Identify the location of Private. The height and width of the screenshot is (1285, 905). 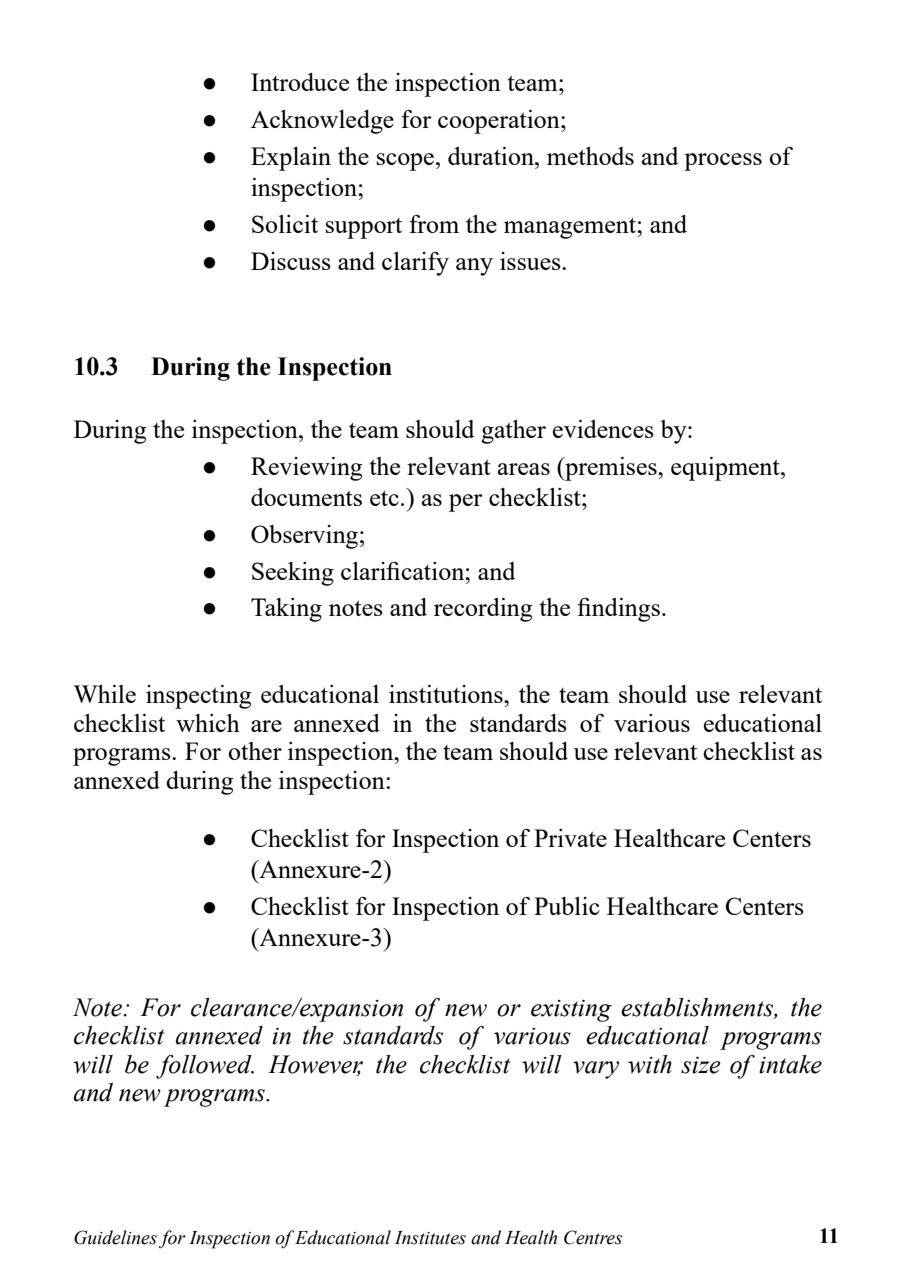
(570, 838).
